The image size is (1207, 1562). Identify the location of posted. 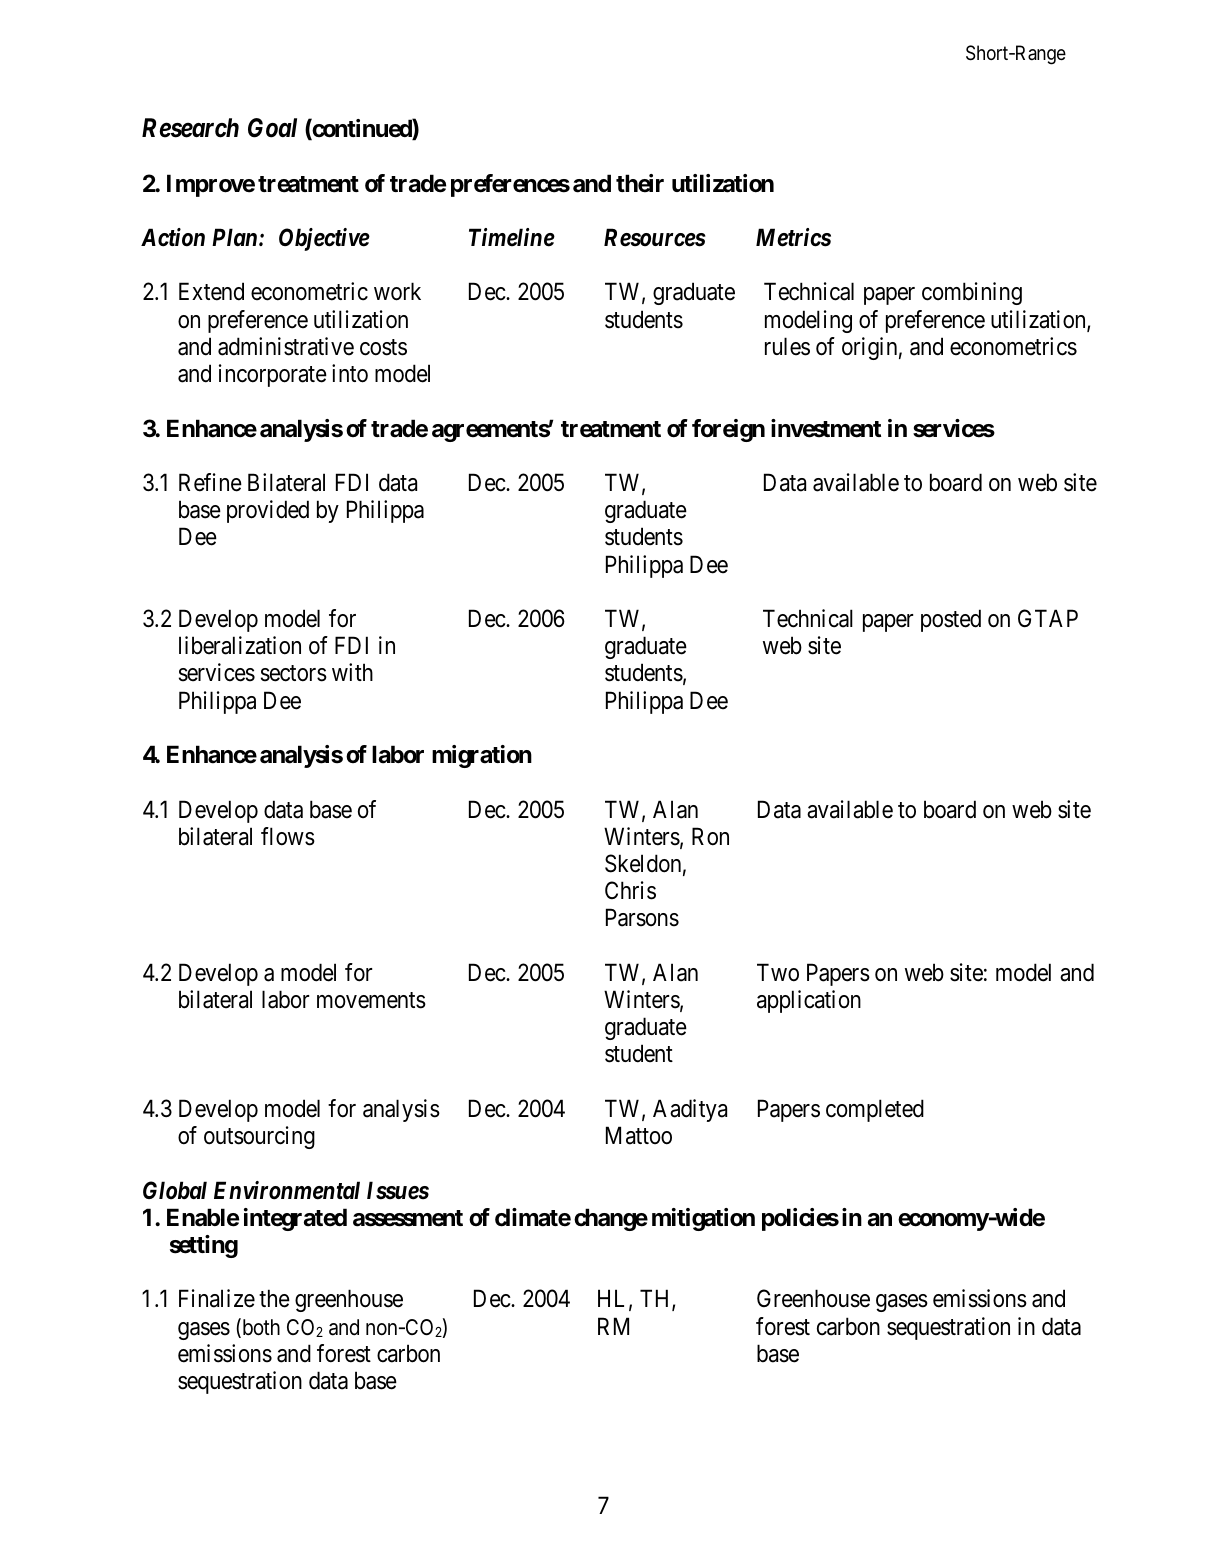
(951, 620).
